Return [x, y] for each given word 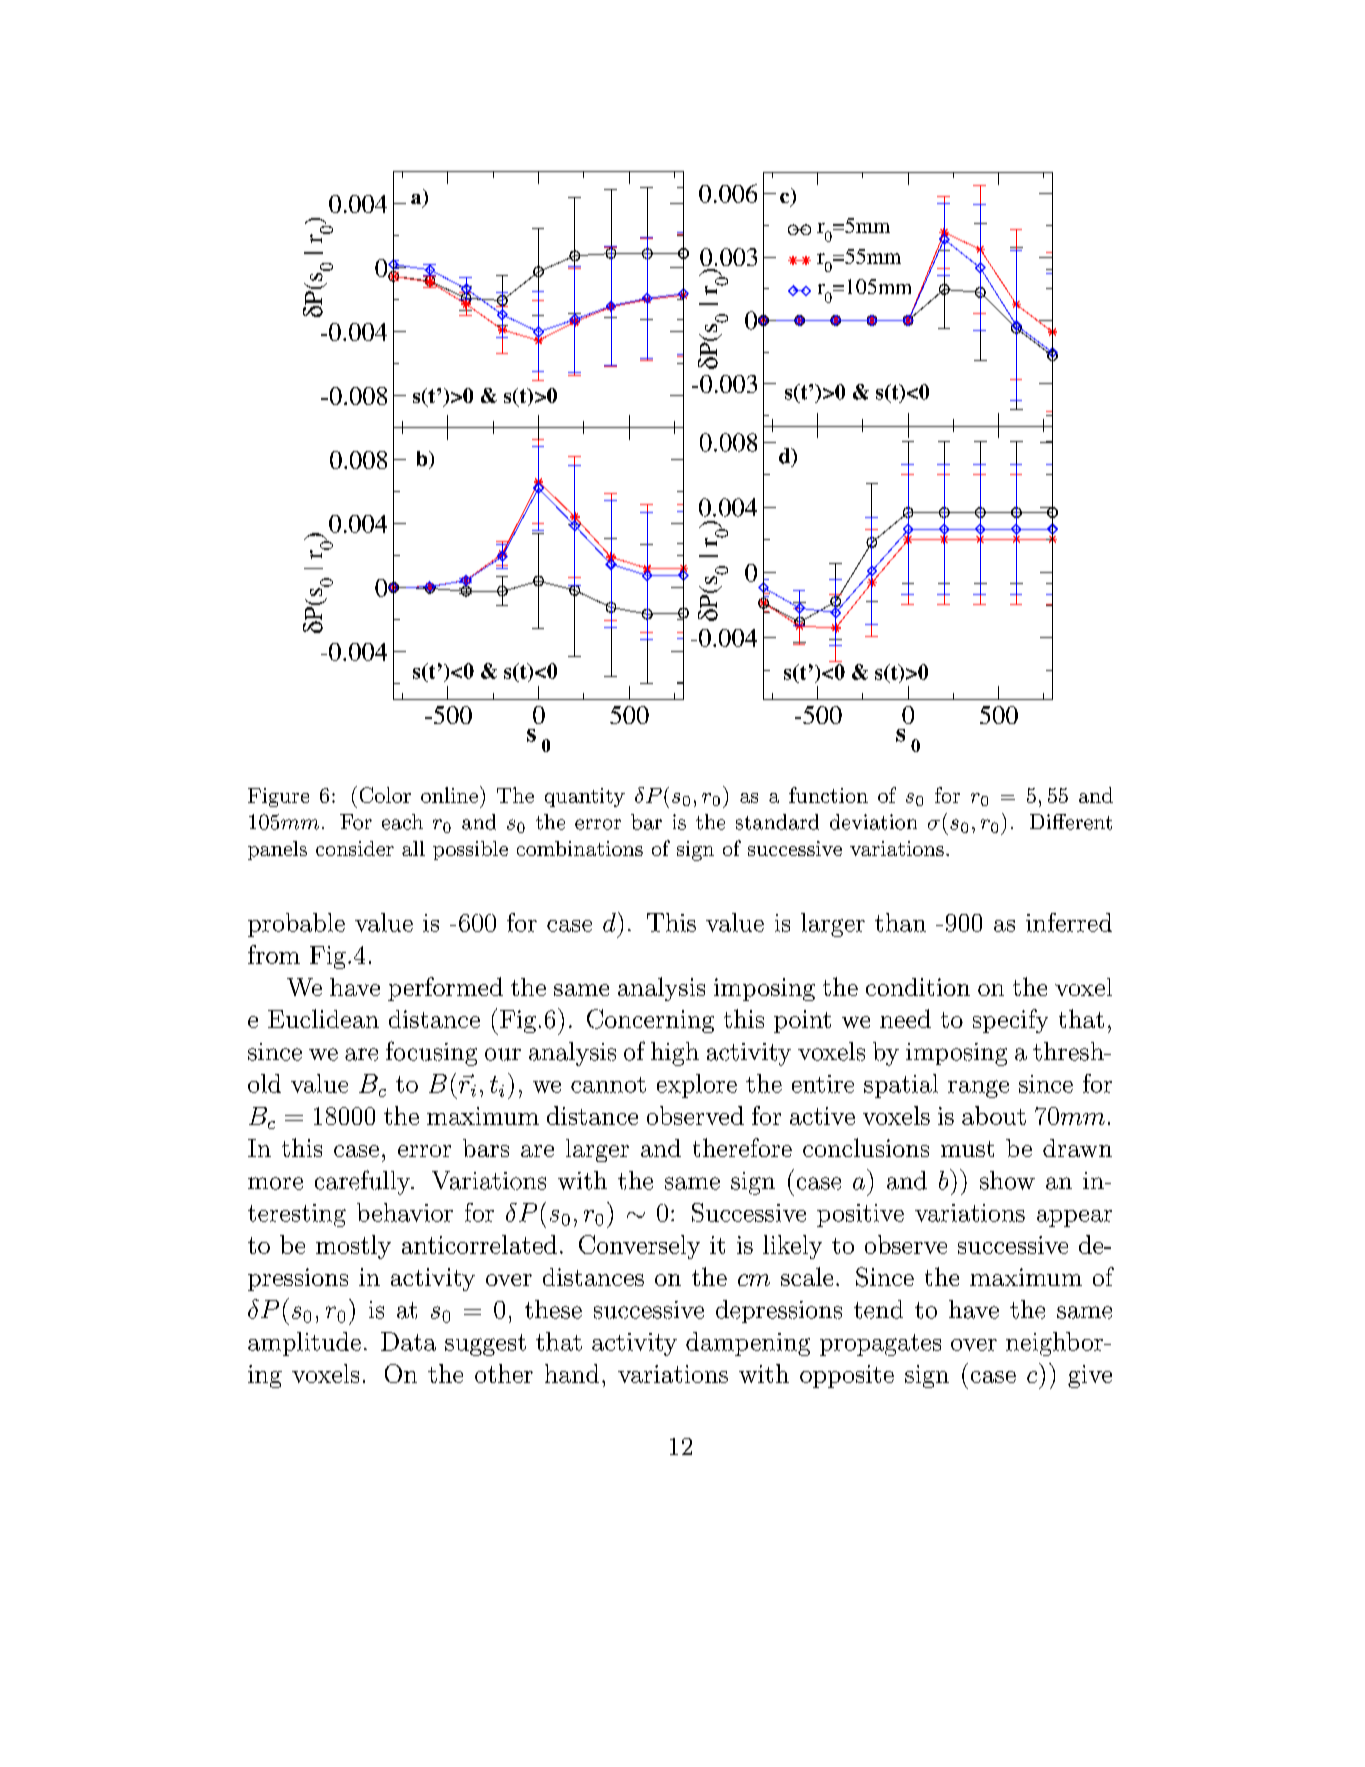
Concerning [650, 1021]
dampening [748, 1344]
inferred [1069, 922]
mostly [353, 1247]
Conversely [639, 1247]
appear [1074, 1218]
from [274, 954]
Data [408, 1341]
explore [697, 1086]
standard [777, 822]
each [402, 822]
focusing [431, 1053]
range [978, 1089]
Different [1071, 822]
